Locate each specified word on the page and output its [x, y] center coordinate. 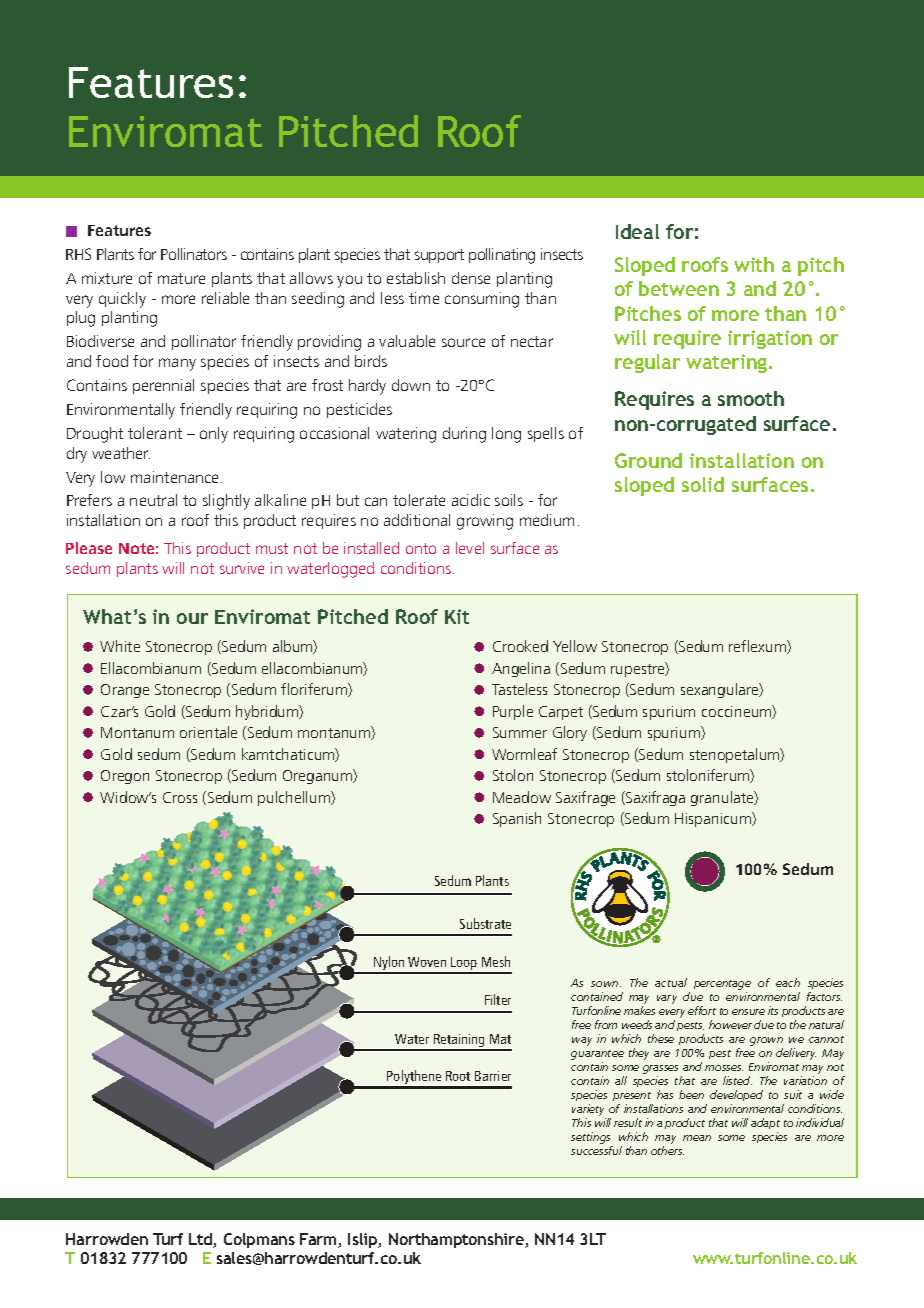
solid [703, 484]
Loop [464, 965]
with [754, 264]
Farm [319, 1240]
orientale [208, 732]
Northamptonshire [458, 1240]
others [667, 1150]
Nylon [389, 964]
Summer [520, 732]
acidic [471, 500]
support [439, 256]
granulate [723, 798]
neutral [153, 500]
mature [181, 278]
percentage [722, 985]
